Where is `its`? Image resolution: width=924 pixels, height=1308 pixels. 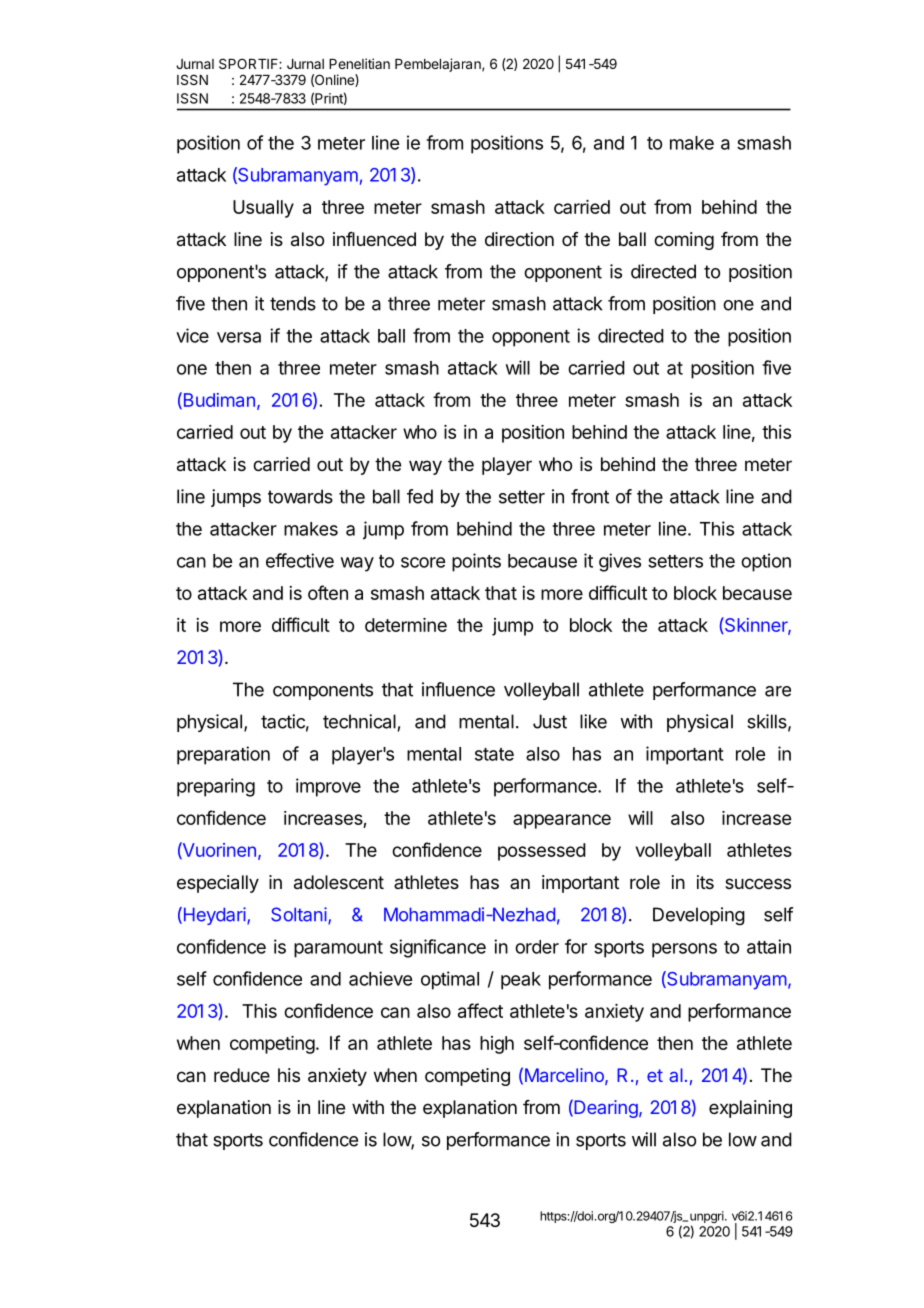 its is located at coordinates (705, 882).
